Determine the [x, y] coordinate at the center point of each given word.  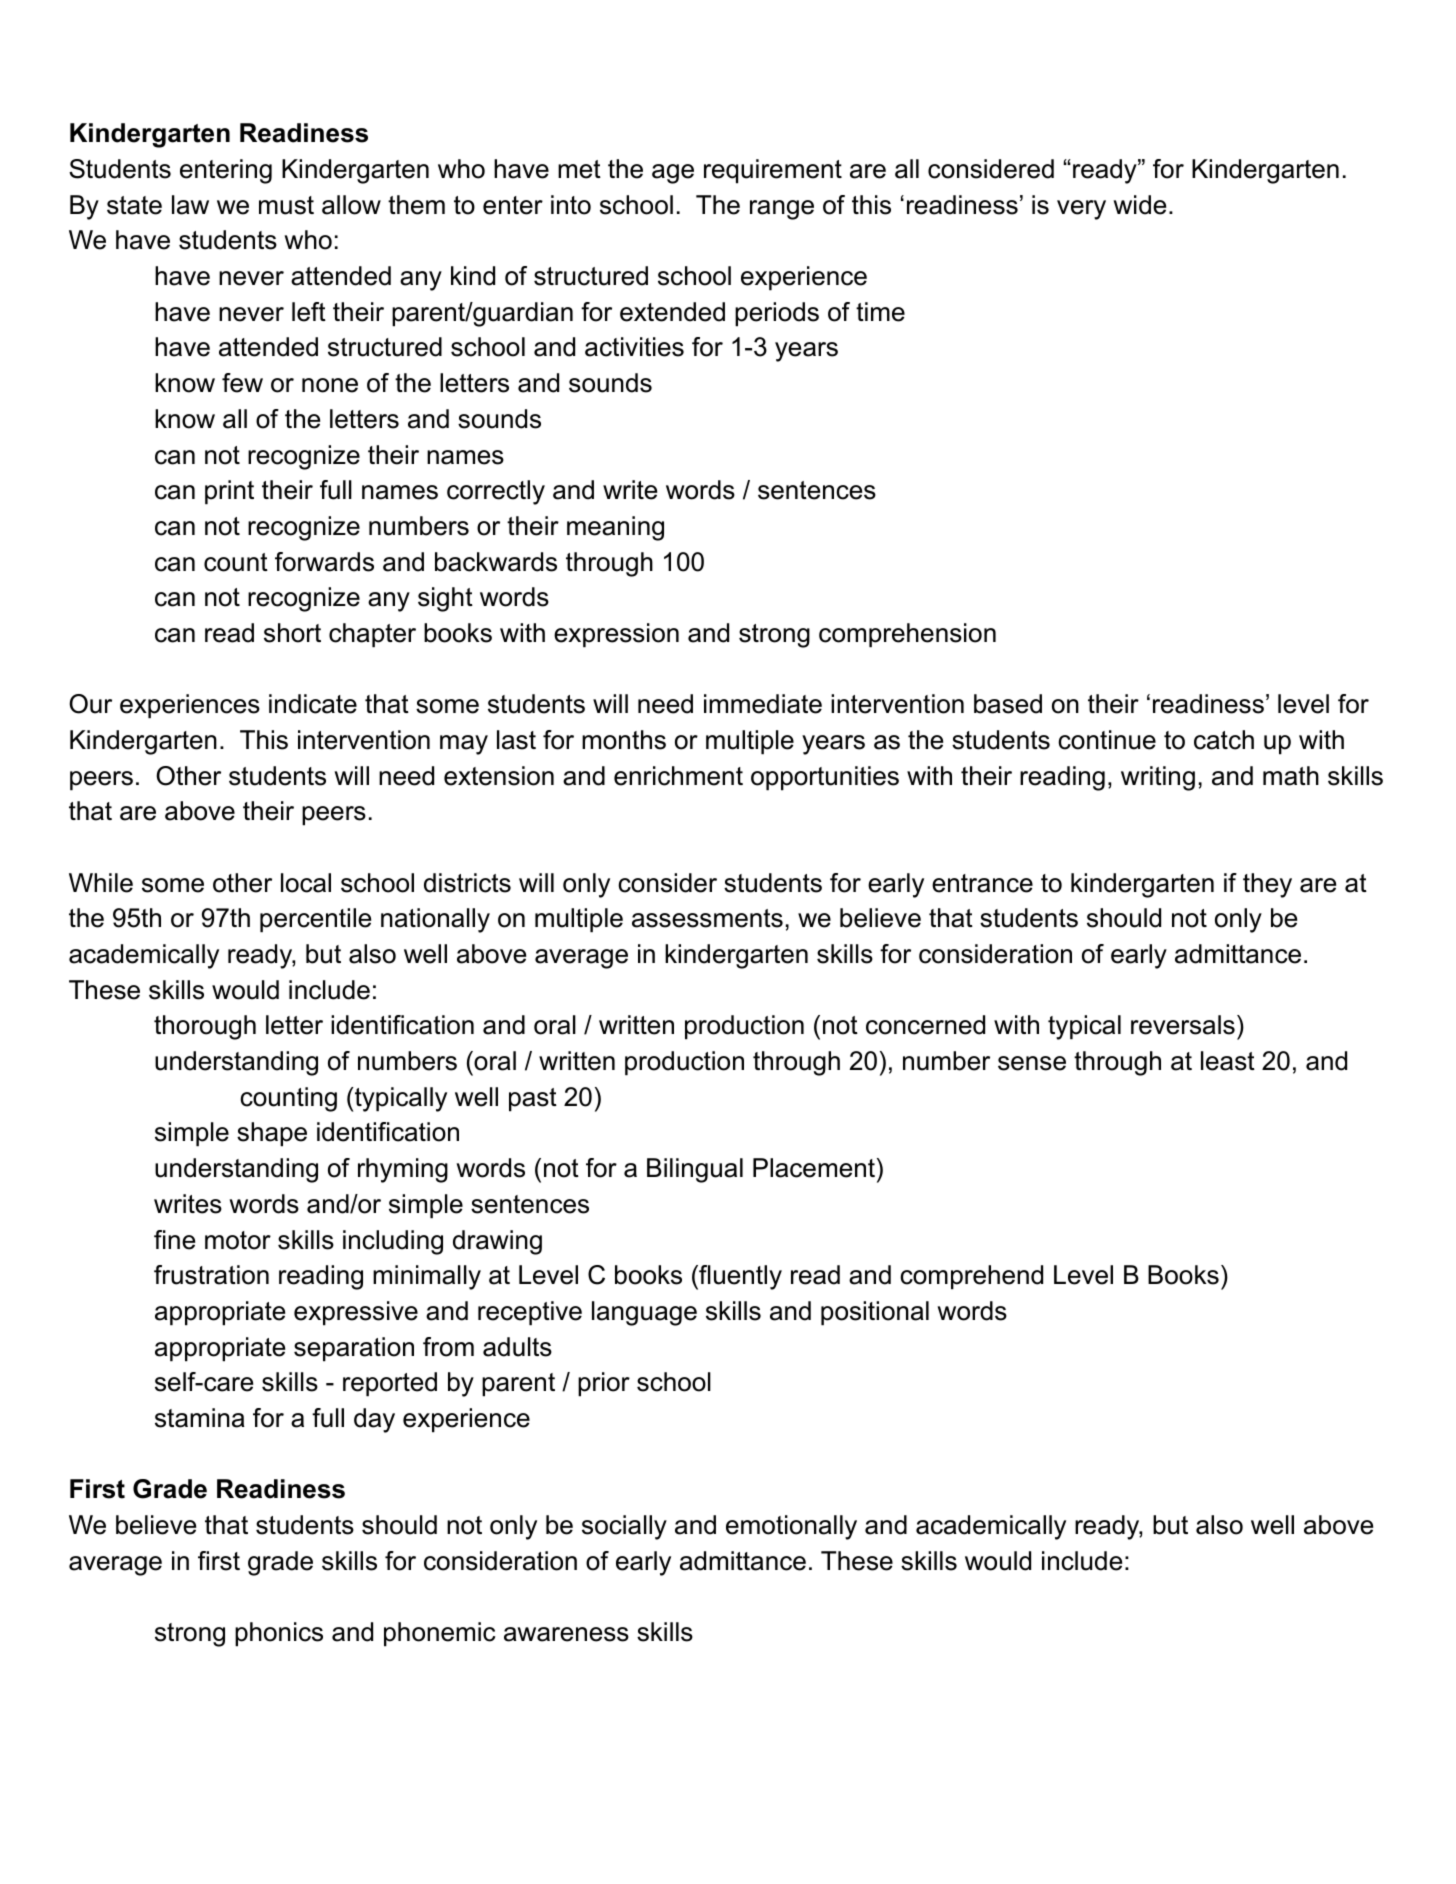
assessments [707, 918]
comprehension [907, 635]
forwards [324, 562]
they [1267, 885]
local [306, 883]
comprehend [971, 1277]
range [782, 210]
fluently [739, 1277]
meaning [615, 528]
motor [238, 1240]
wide [1139, 205]
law [190, 205]
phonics [279, 1634]
